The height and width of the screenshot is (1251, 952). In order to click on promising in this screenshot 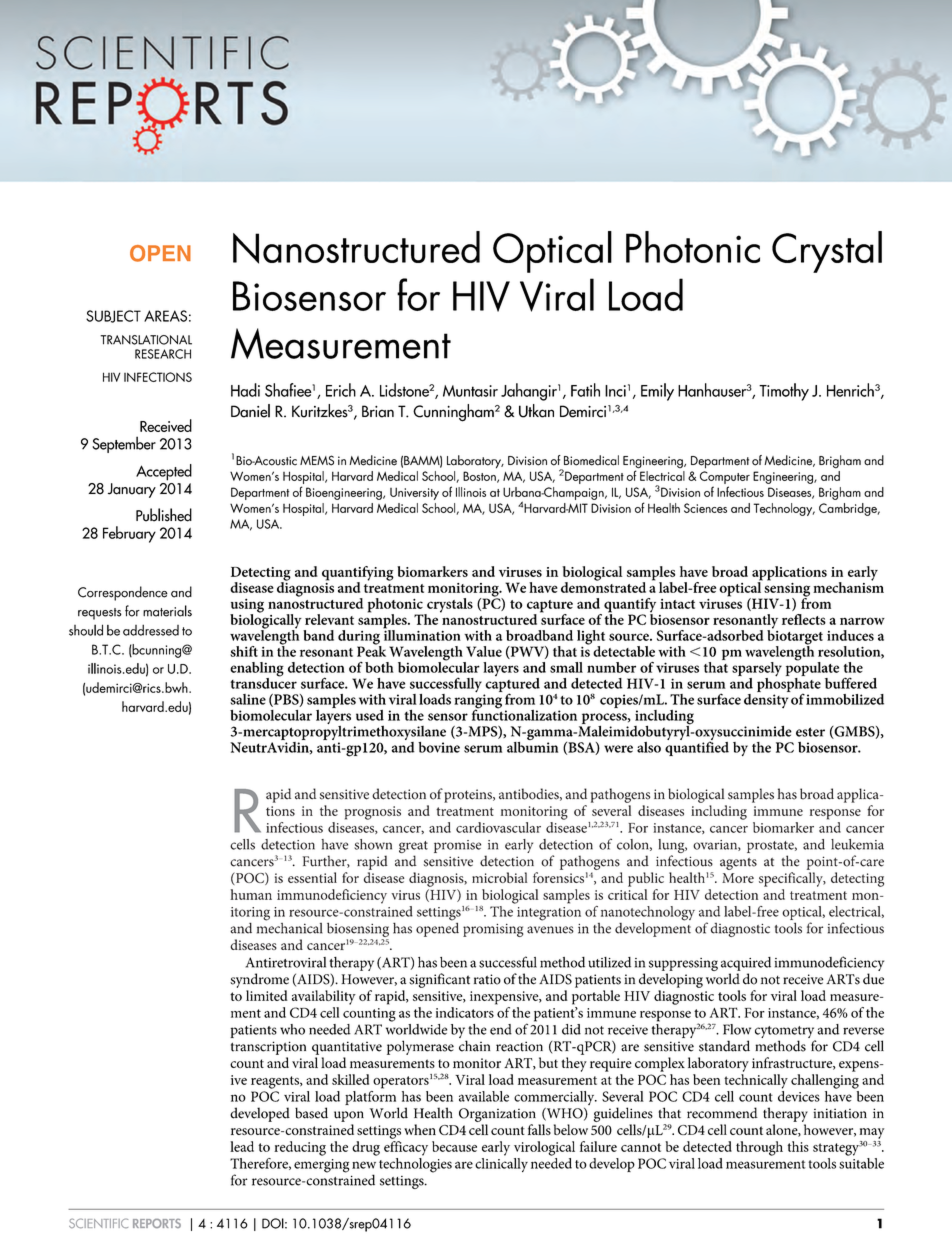, I will do `click(493, 930)`.
